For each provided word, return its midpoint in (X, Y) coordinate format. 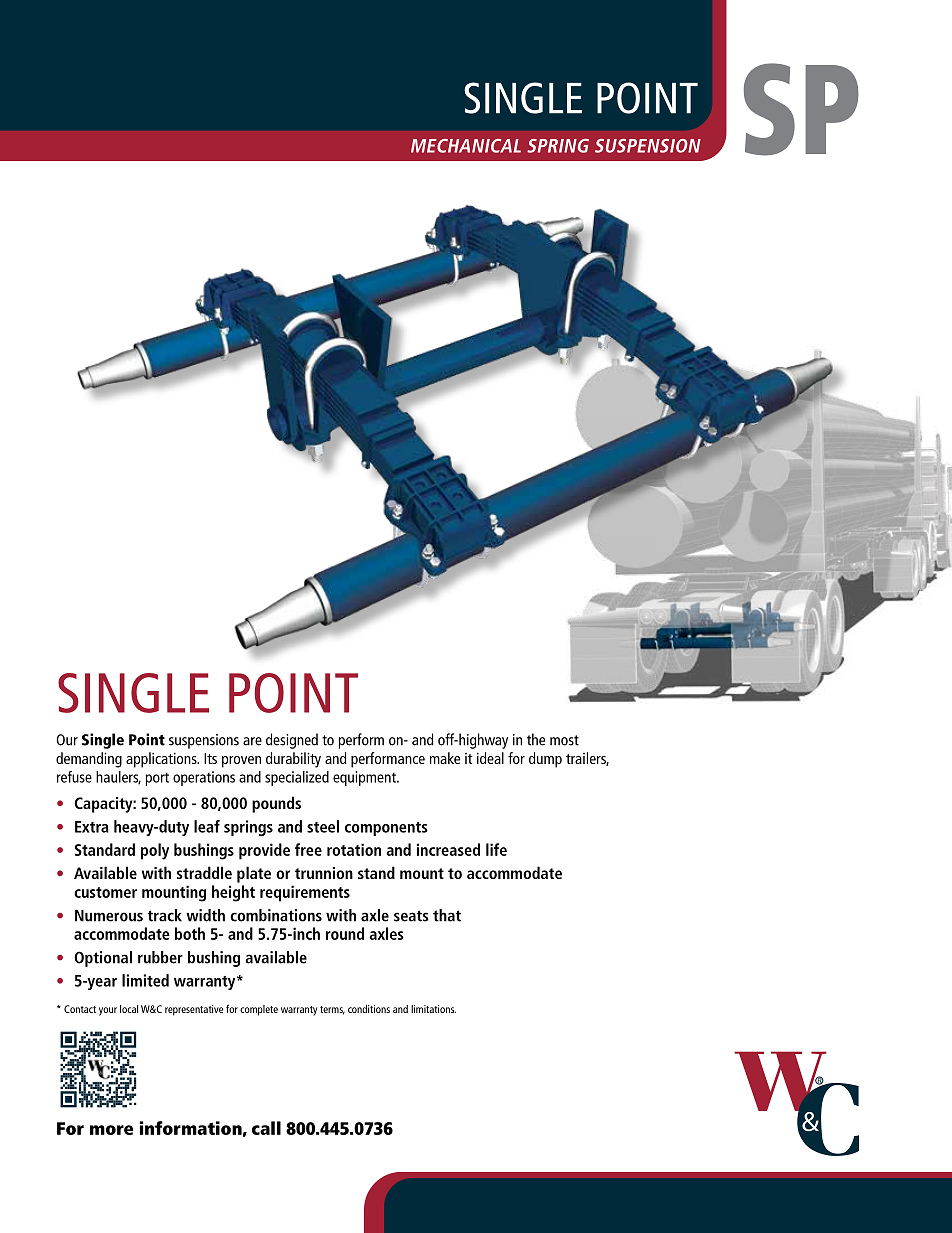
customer (105, 892)
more (111, 1130)
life (496, 849)
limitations (433, 1009)
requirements (305, 893)
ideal (490, 758)
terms (332, 1010)
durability (293, 760)
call (266, 1128)
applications (162, 760)
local (129, 1009)
